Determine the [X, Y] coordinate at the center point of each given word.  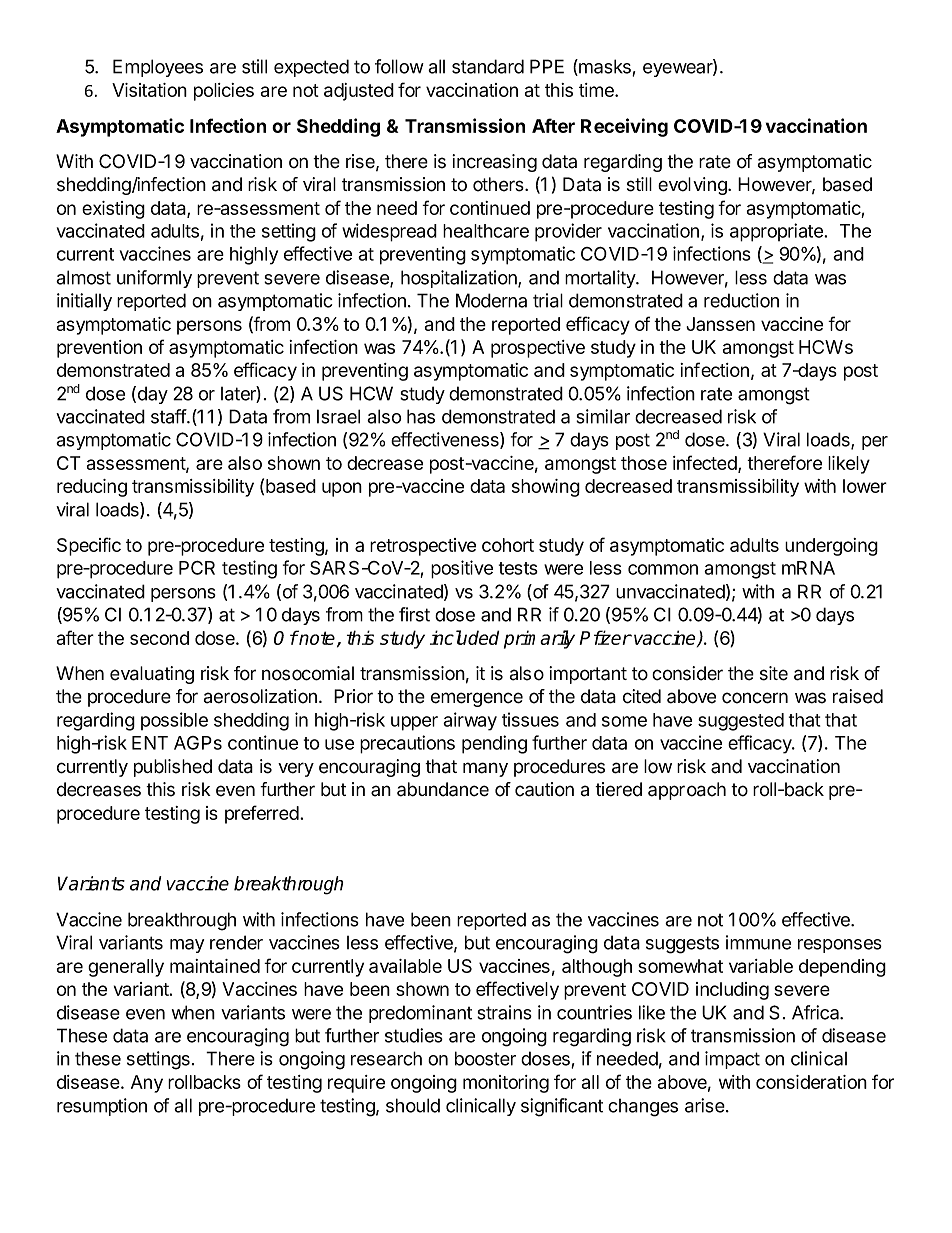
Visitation [149, 90]
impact [732, 1060]
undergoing [831, 547]
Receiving [624, 127]
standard [488, 66]
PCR [197, 568]
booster [485, 1058]
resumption [102, 1107]
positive [462, 569]
